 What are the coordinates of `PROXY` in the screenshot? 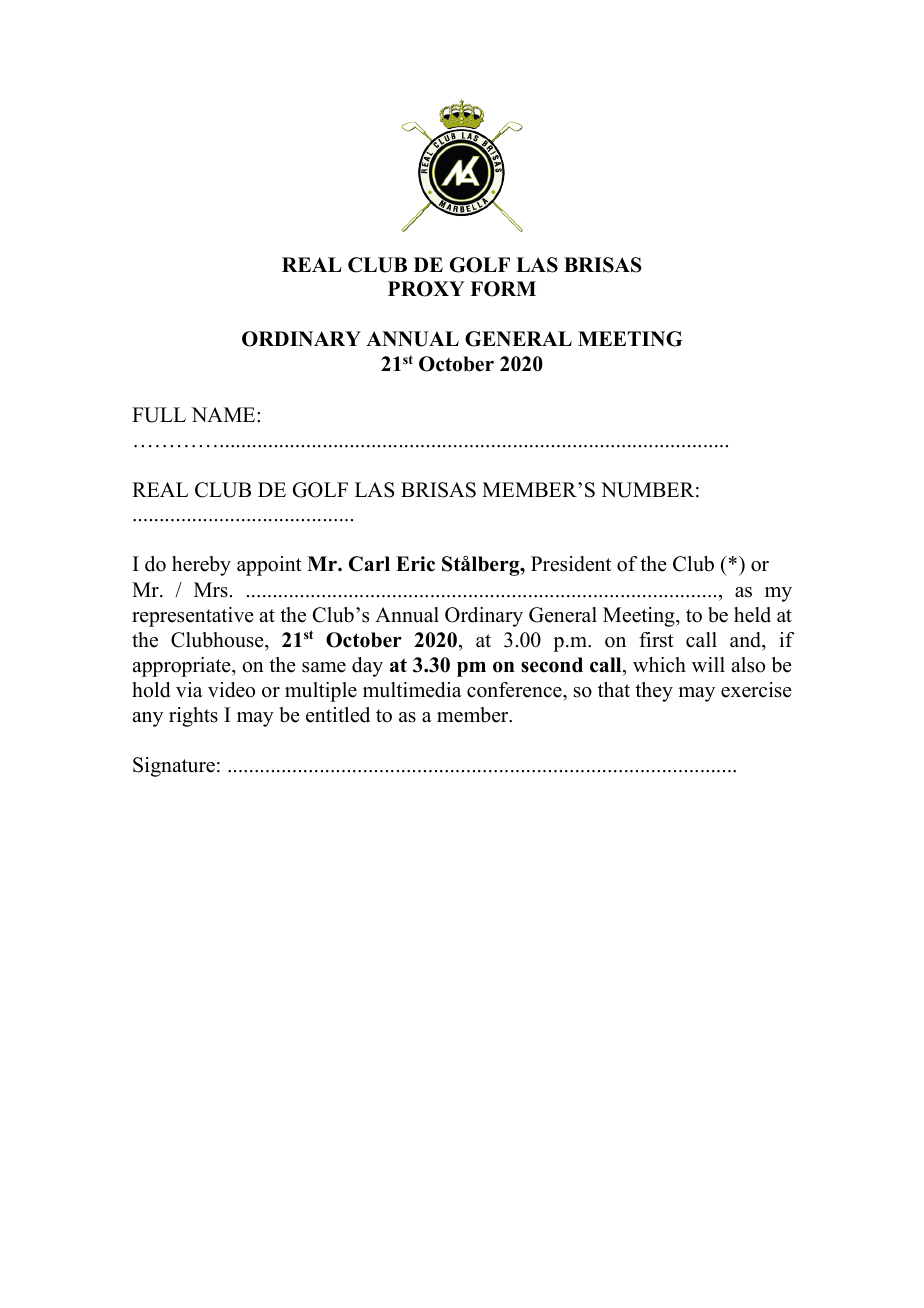 It's located at (426, 289).
